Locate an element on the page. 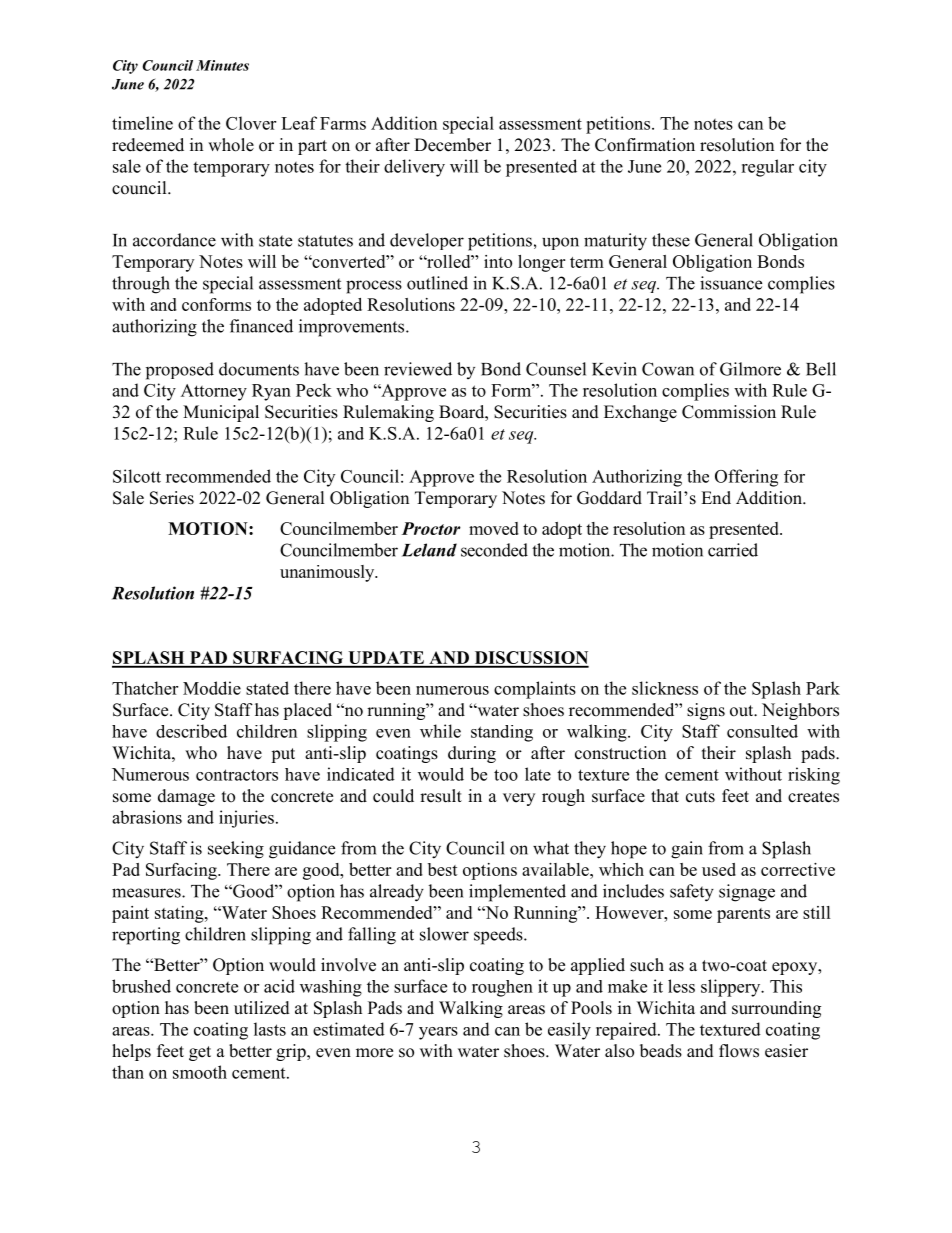  regular is located at coordinates (767, 168).
